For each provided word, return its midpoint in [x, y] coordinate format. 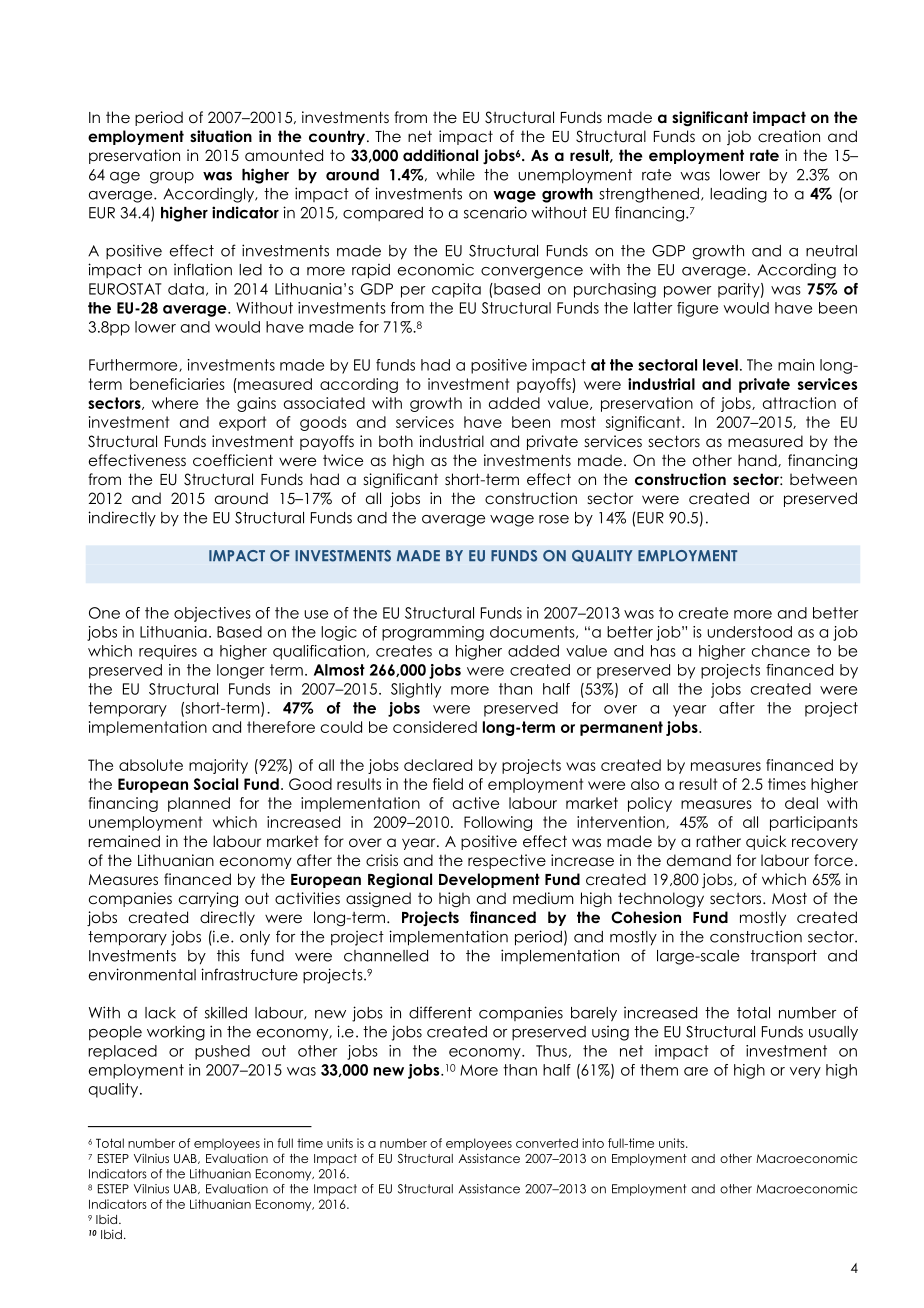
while [455, 174]
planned [199, 804]
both [396, 441]
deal [801, 803]
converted [547, 1143]
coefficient [233, 460]
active [476, 803]
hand [758, 460]
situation [221, 136]
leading [738, 195]
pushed [222, 1052]
